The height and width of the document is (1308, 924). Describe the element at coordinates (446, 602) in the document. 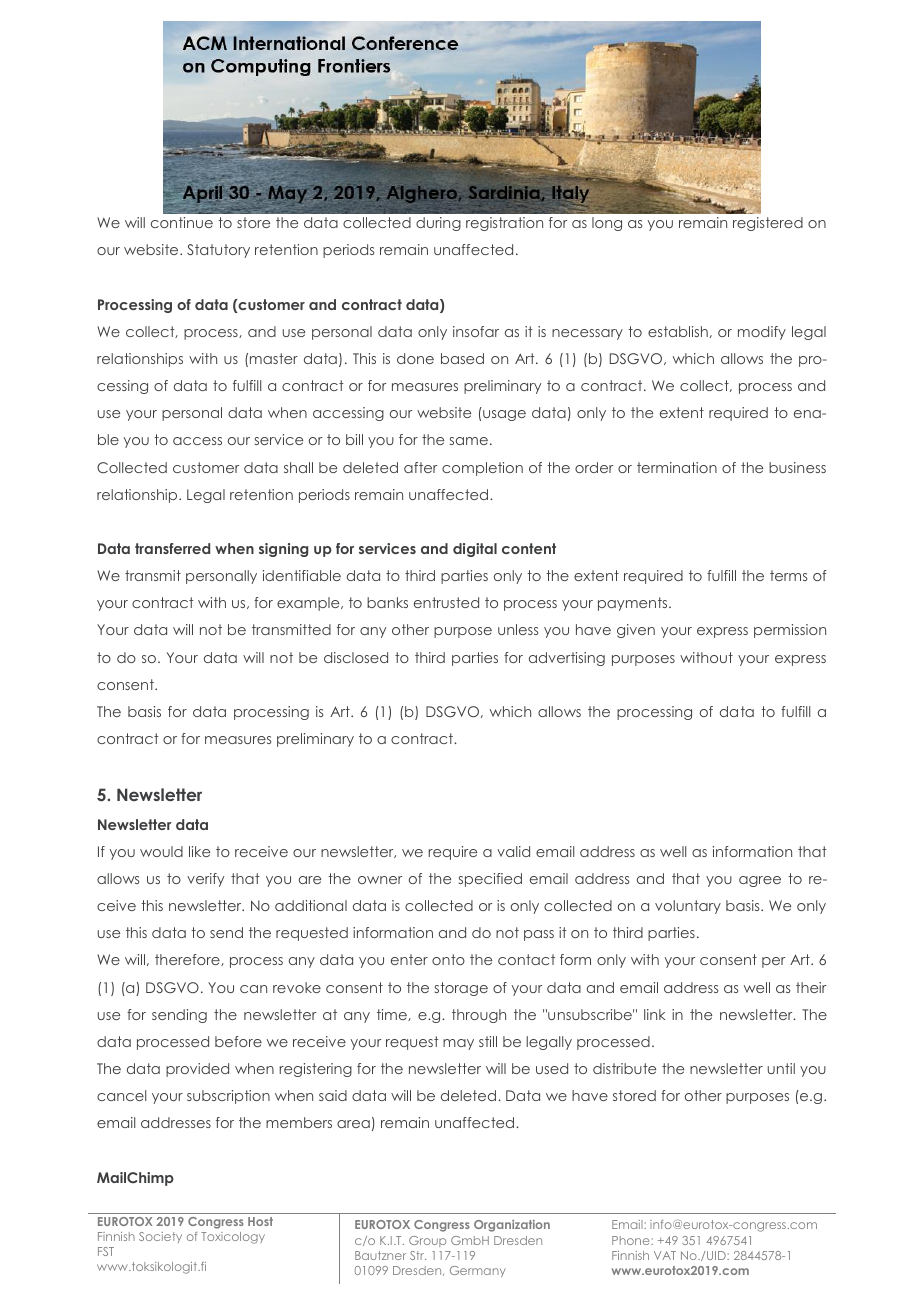

I see `entrusted` at that location.
